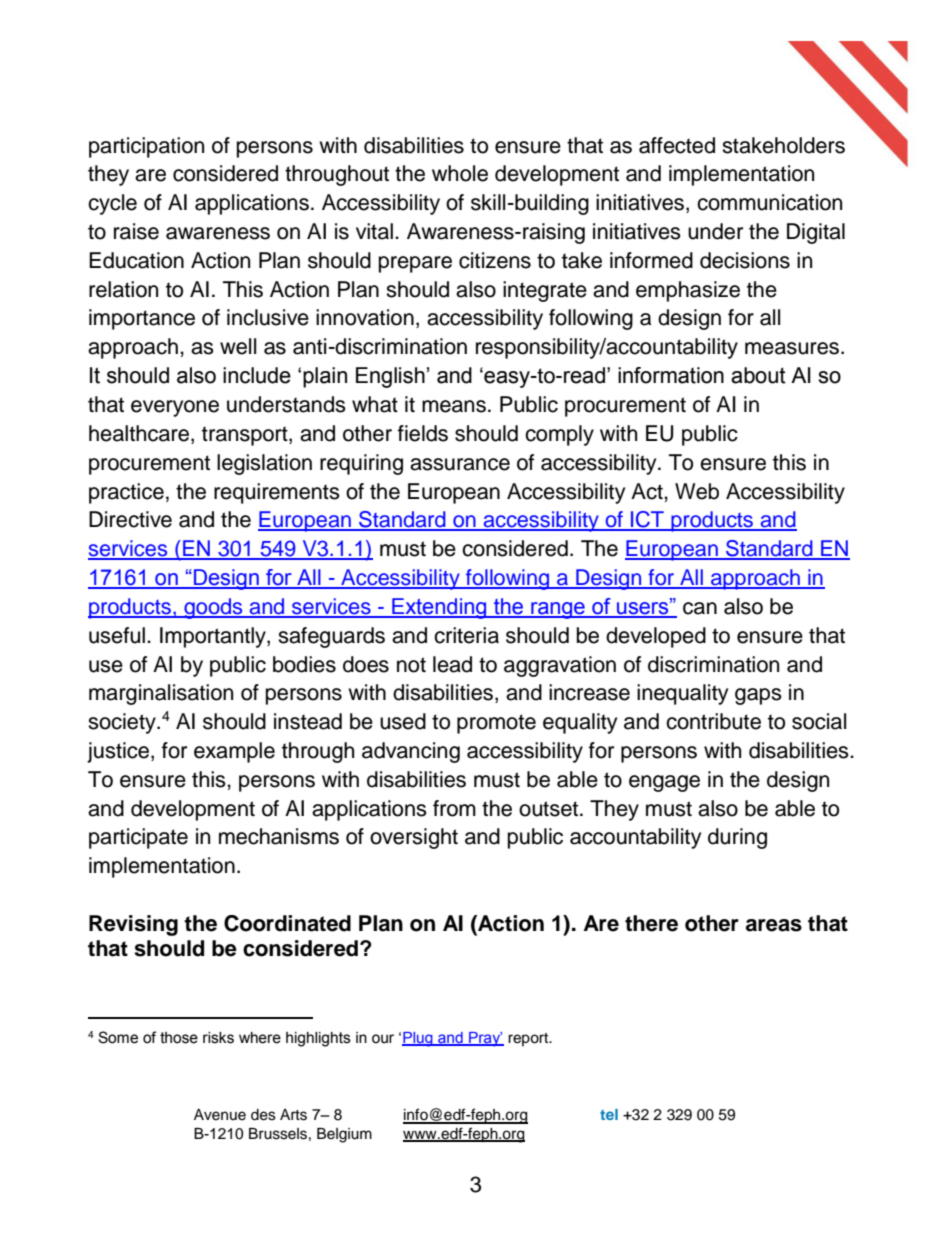 The height and width of the image is (1233, 952). What do you see at coordinates (220, 1115) in the image?
I see `Avenue` at bounding box center [220, 1115].
